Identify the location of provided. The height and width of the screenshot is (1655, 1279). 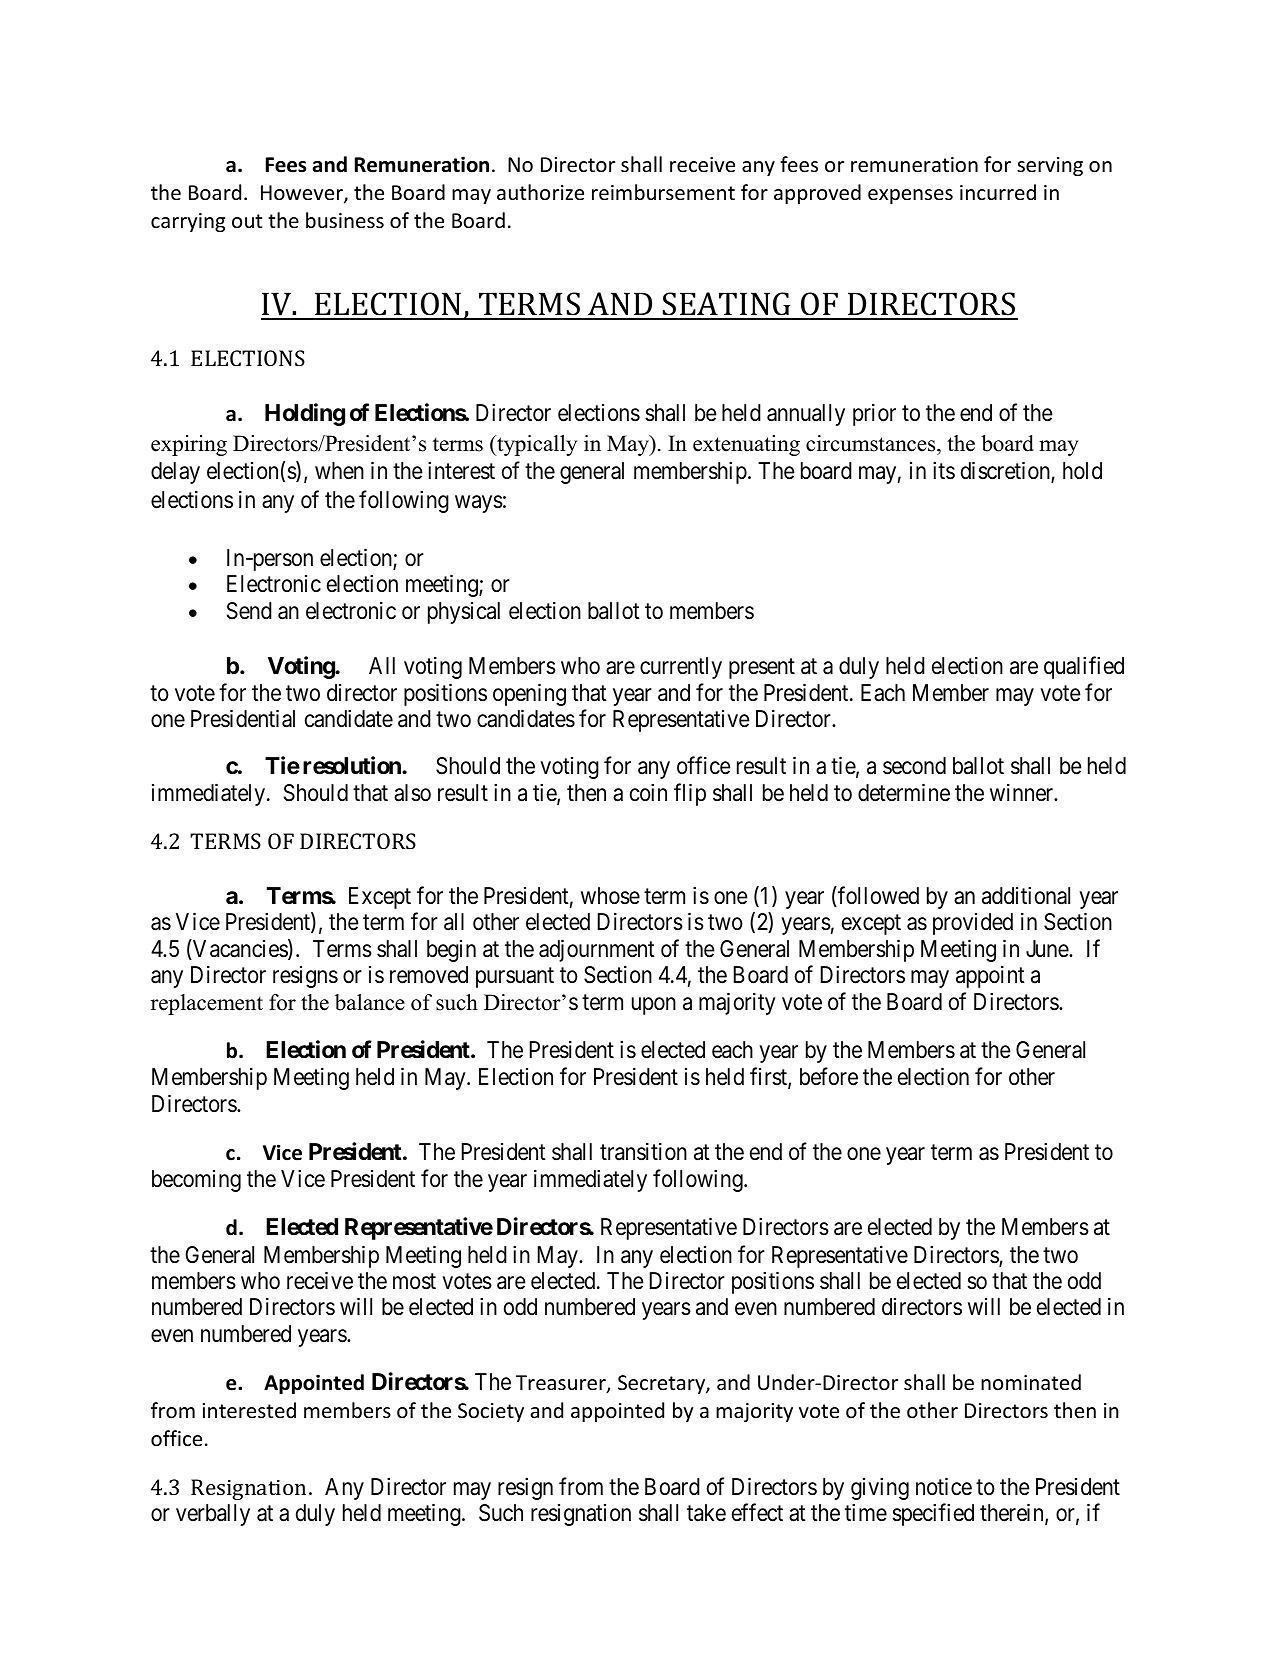
(973, 924).
